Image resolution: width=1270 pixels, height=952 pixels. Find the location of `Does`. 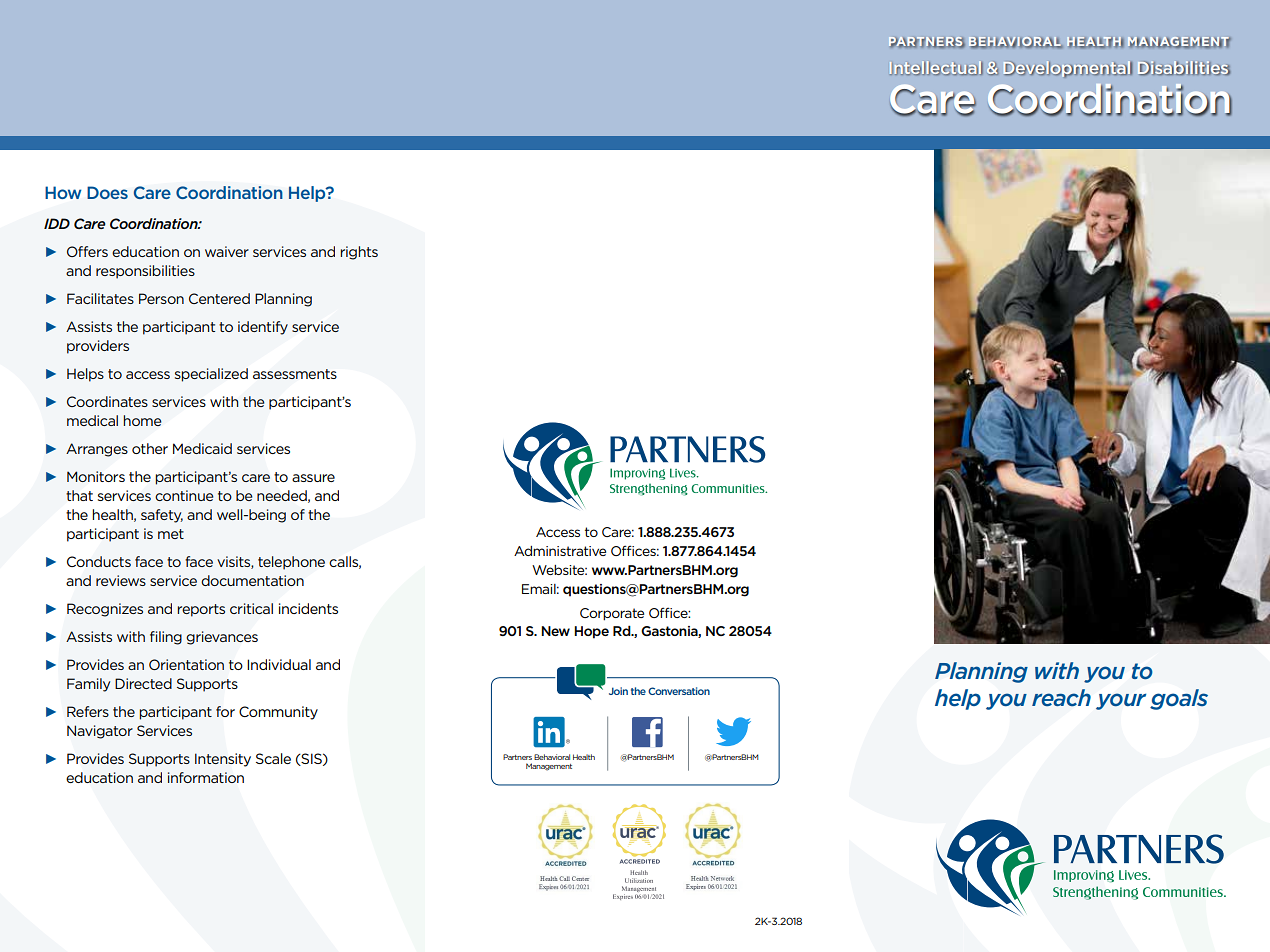

Does is located at coordinates (107, 192).
